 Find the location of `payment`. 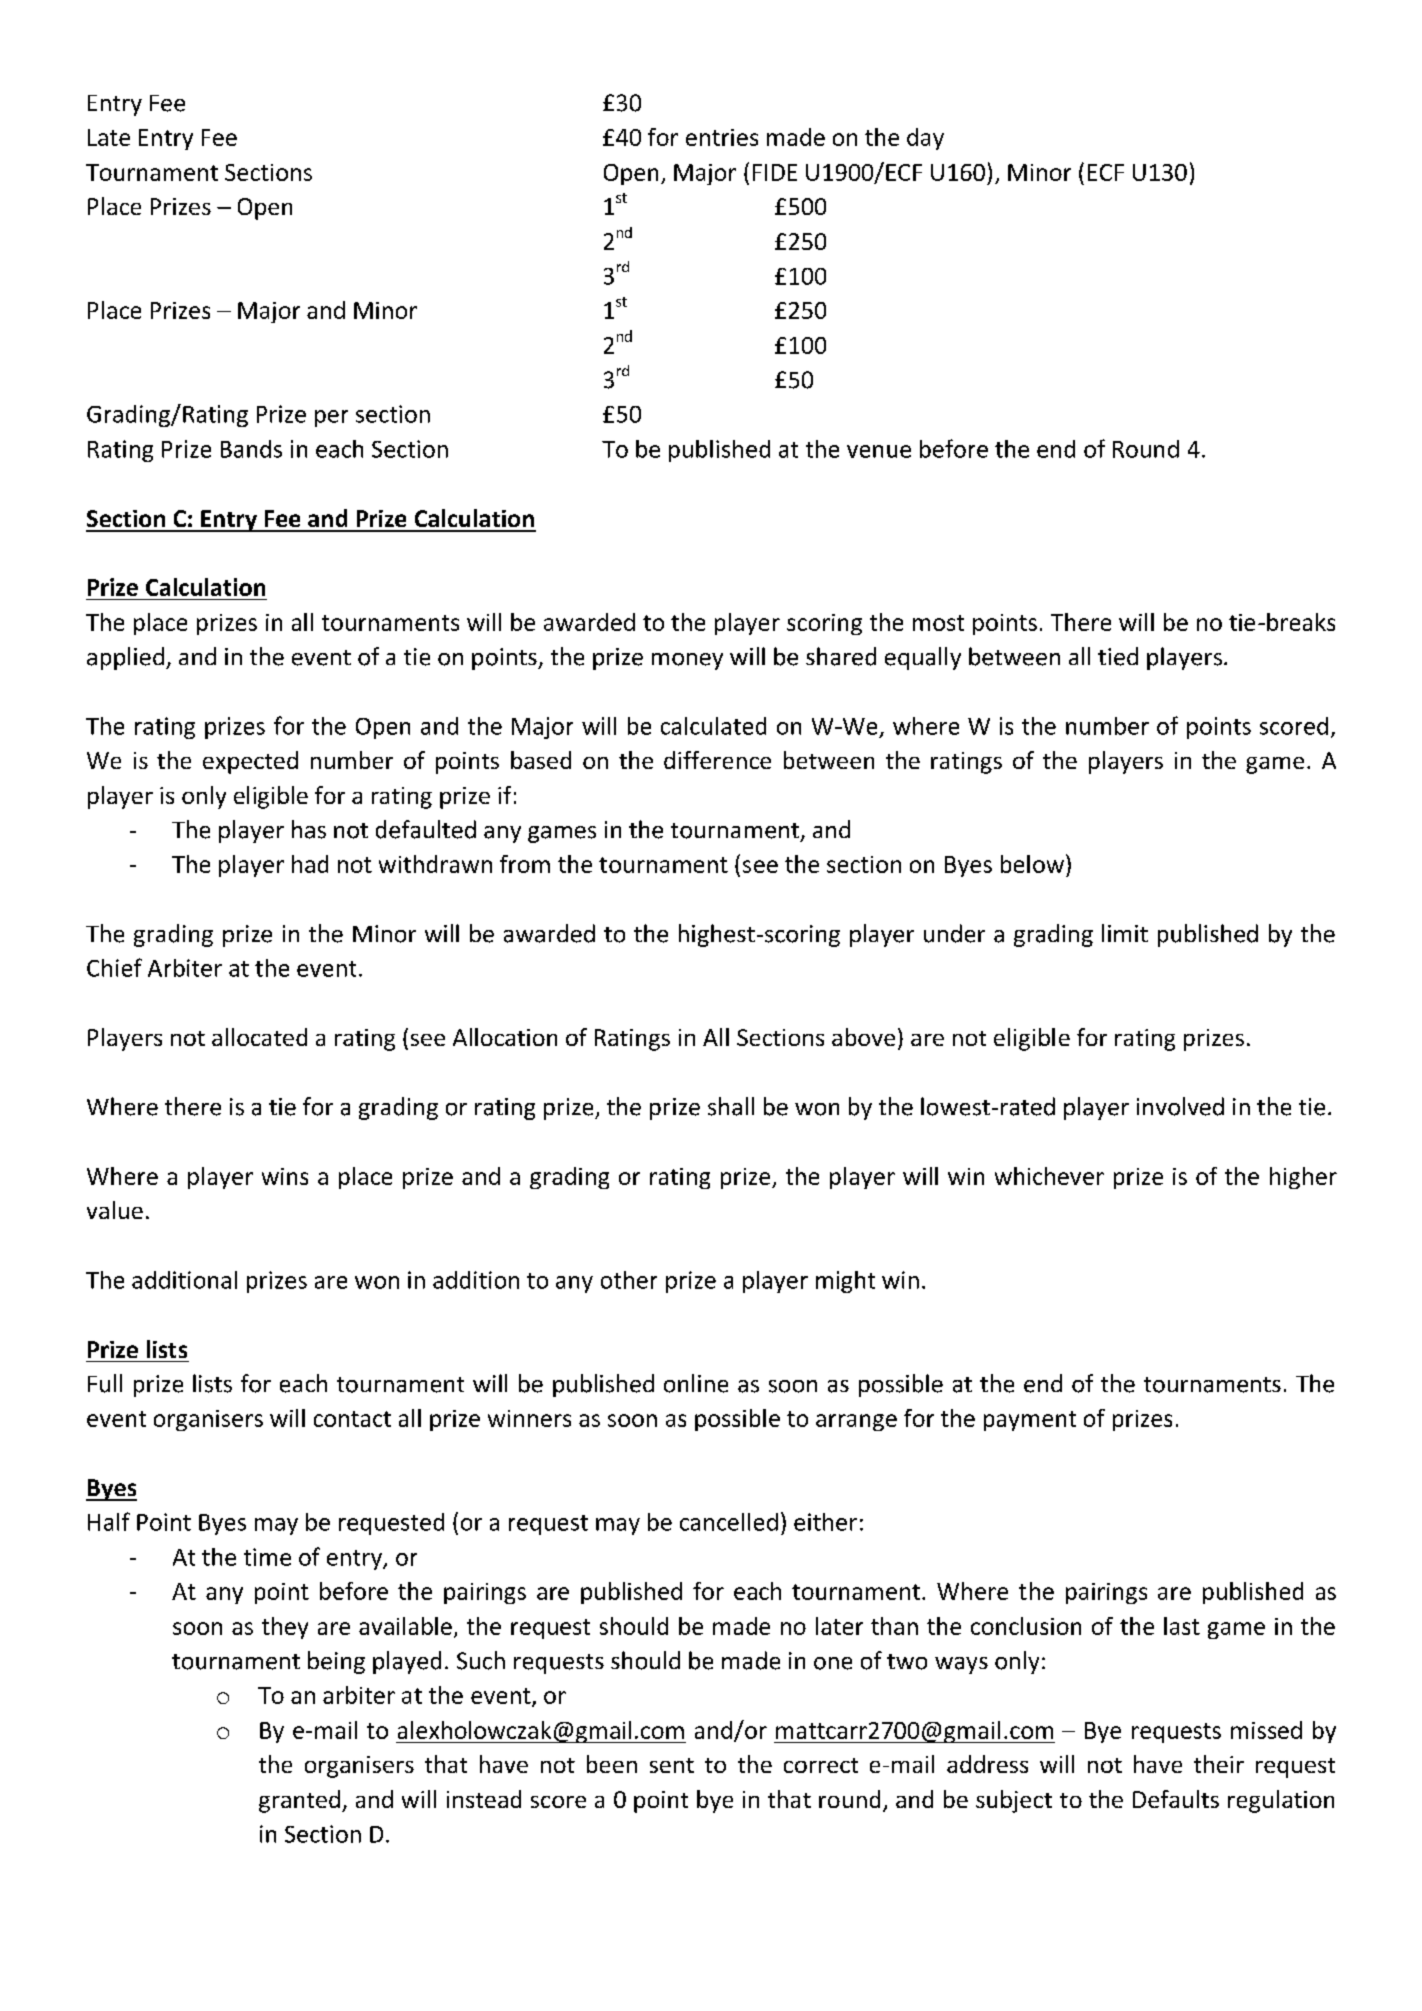

payment is located at coordinates (1030, 1421).
